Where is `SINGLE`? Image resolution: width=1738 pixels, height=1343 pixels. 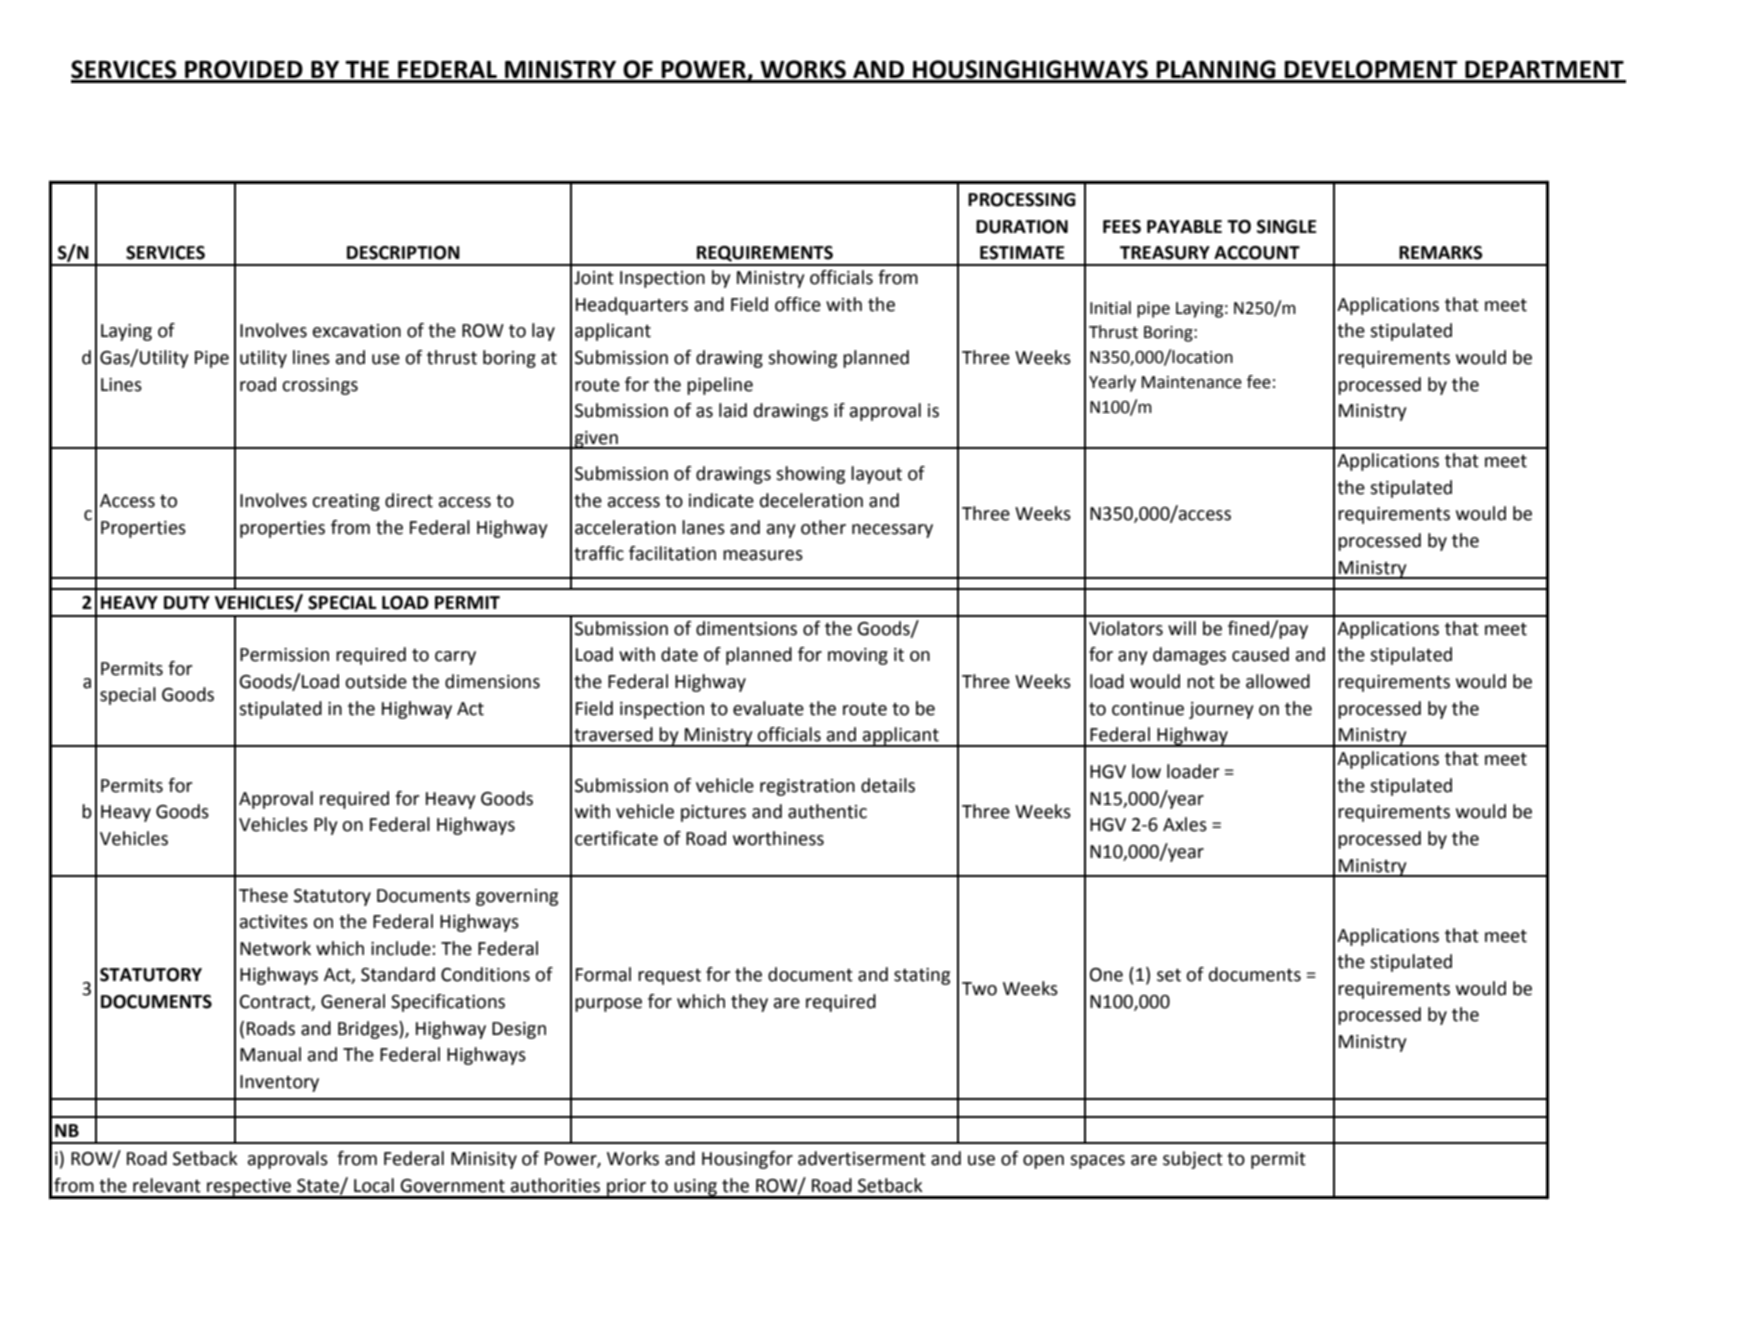 SINGLE is located at coordinates (1286, 227).
